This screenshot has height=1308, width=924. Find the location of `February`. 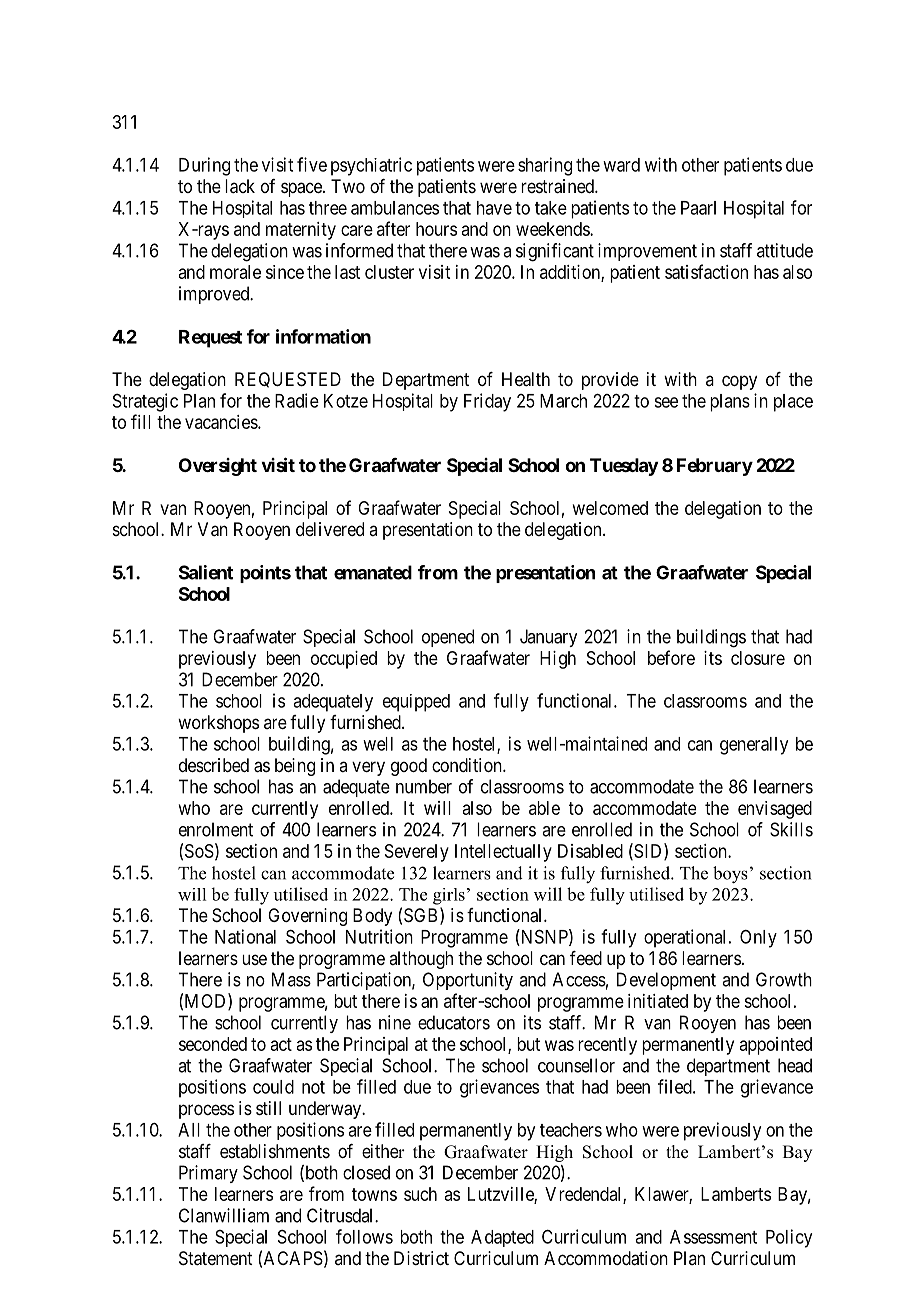

February is located at coordinates (715, 467).
